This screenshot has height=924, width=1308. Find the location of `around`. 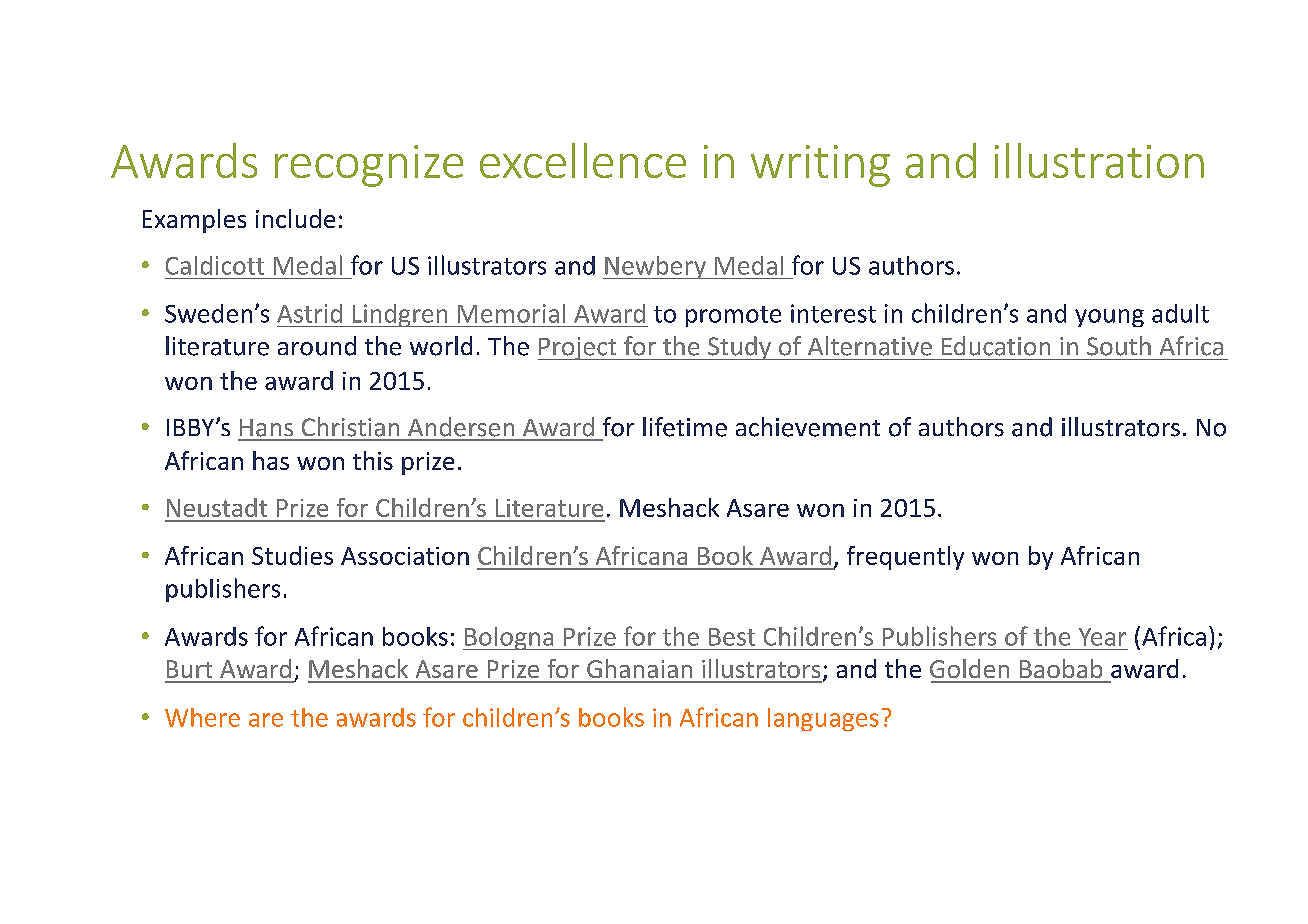

around is located at coordinates (317, 346).
